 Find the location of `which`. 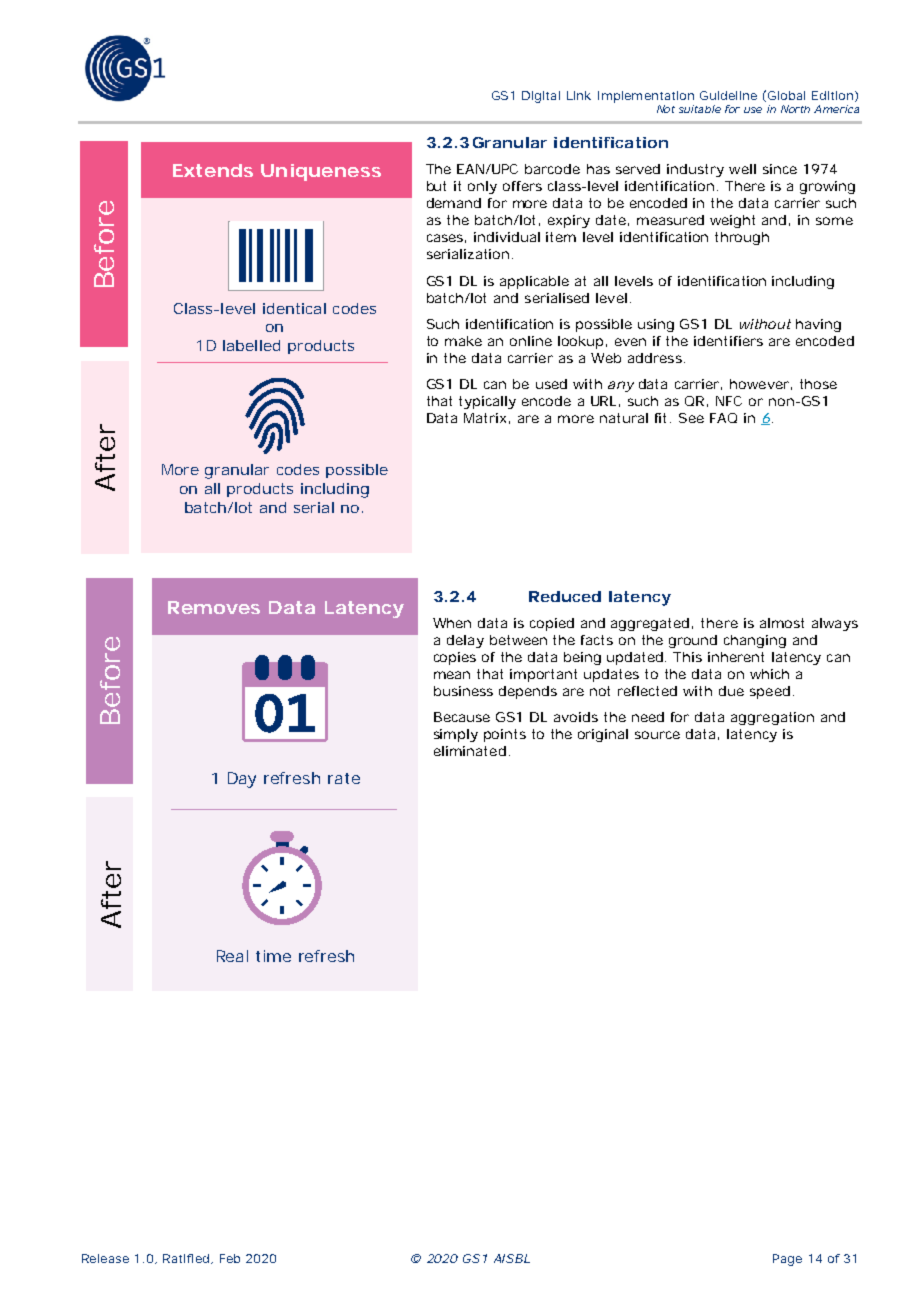

which is located at coordinates (769, 674).
